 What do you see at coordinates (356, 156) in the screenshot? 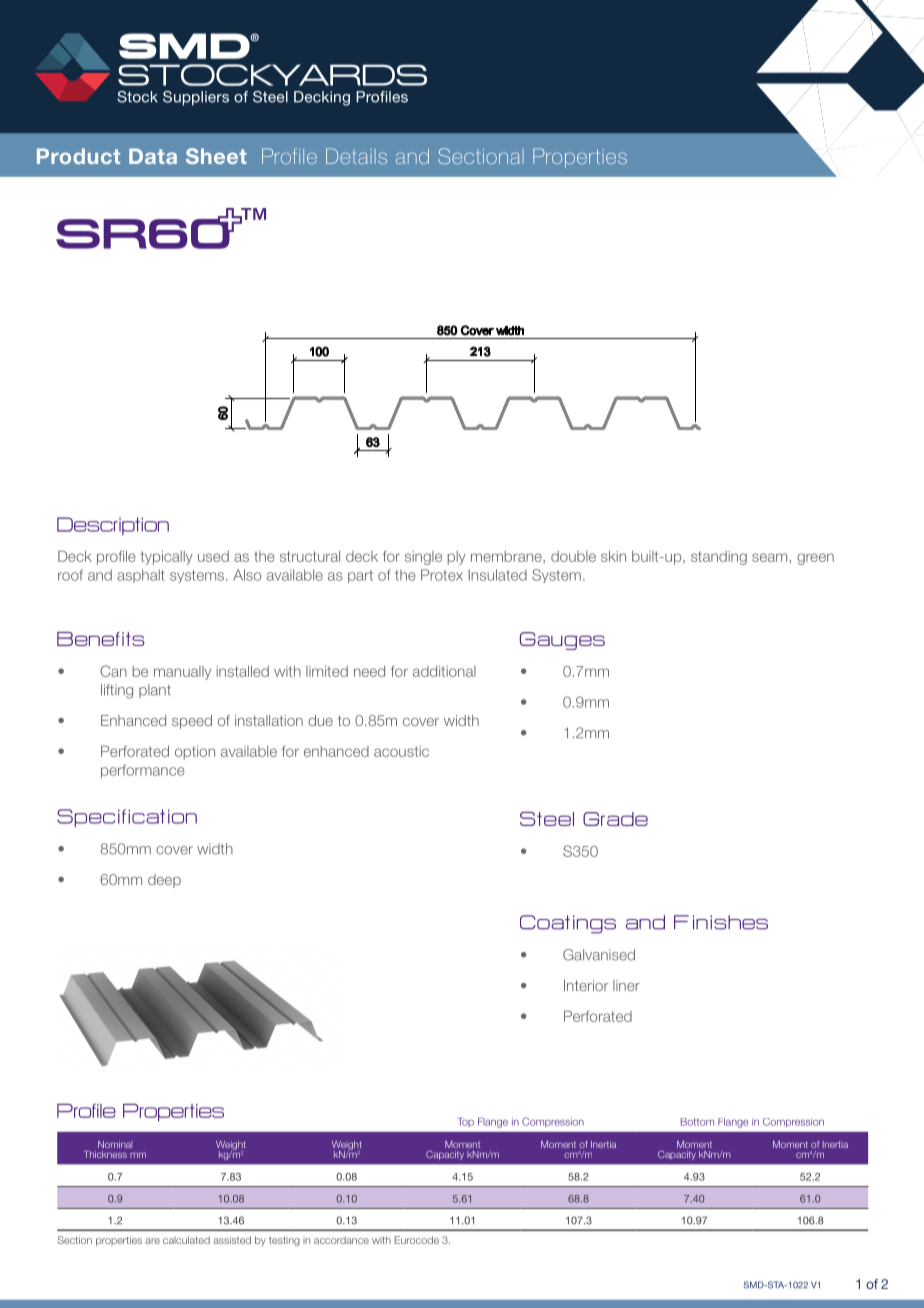
I see `Details` at bounding box center [356, 156].
